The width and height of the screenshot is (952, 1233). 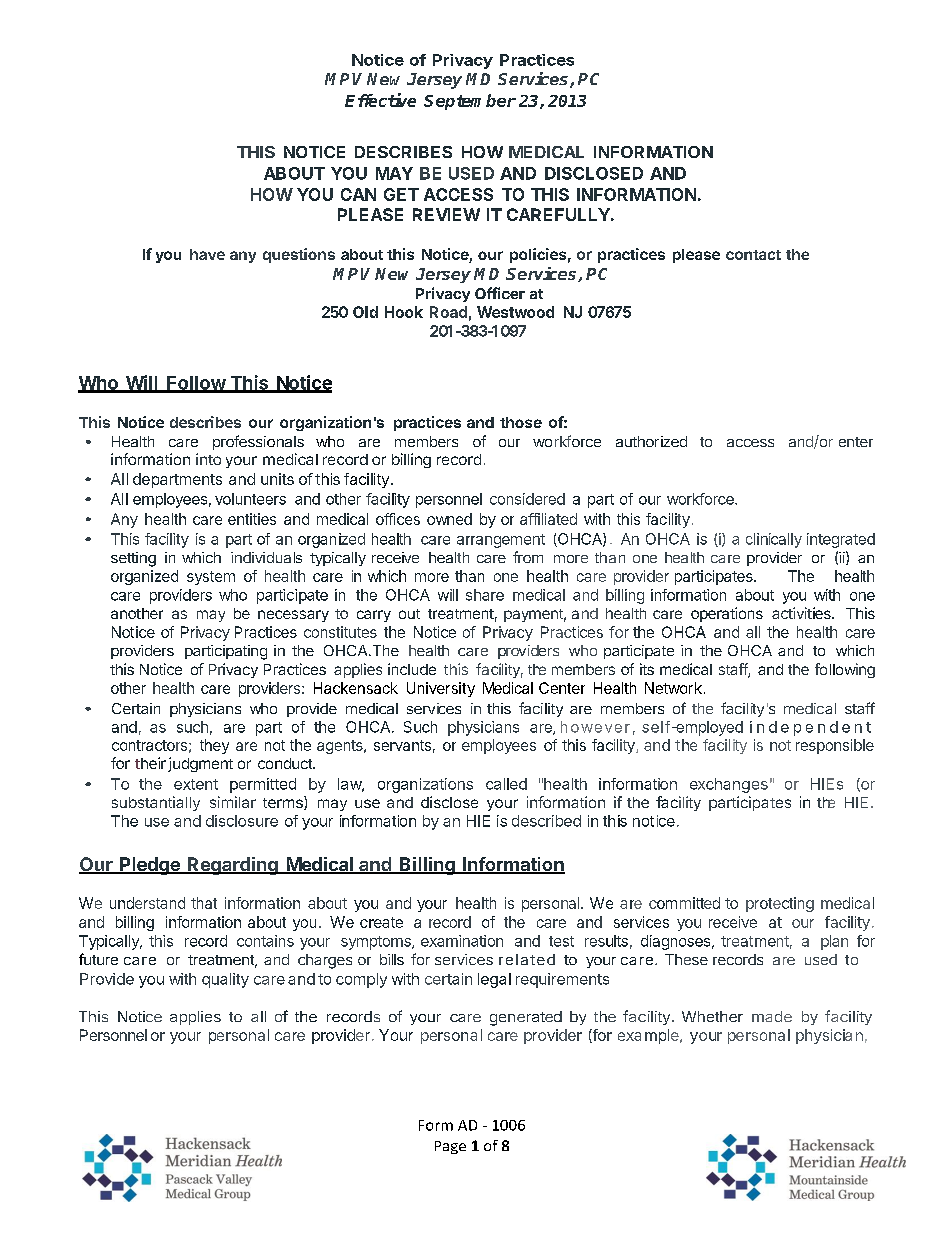 What do you see at coordinates (780, 904) in the screenshot?
I see `protecting` at bounding box center [780, 904].
